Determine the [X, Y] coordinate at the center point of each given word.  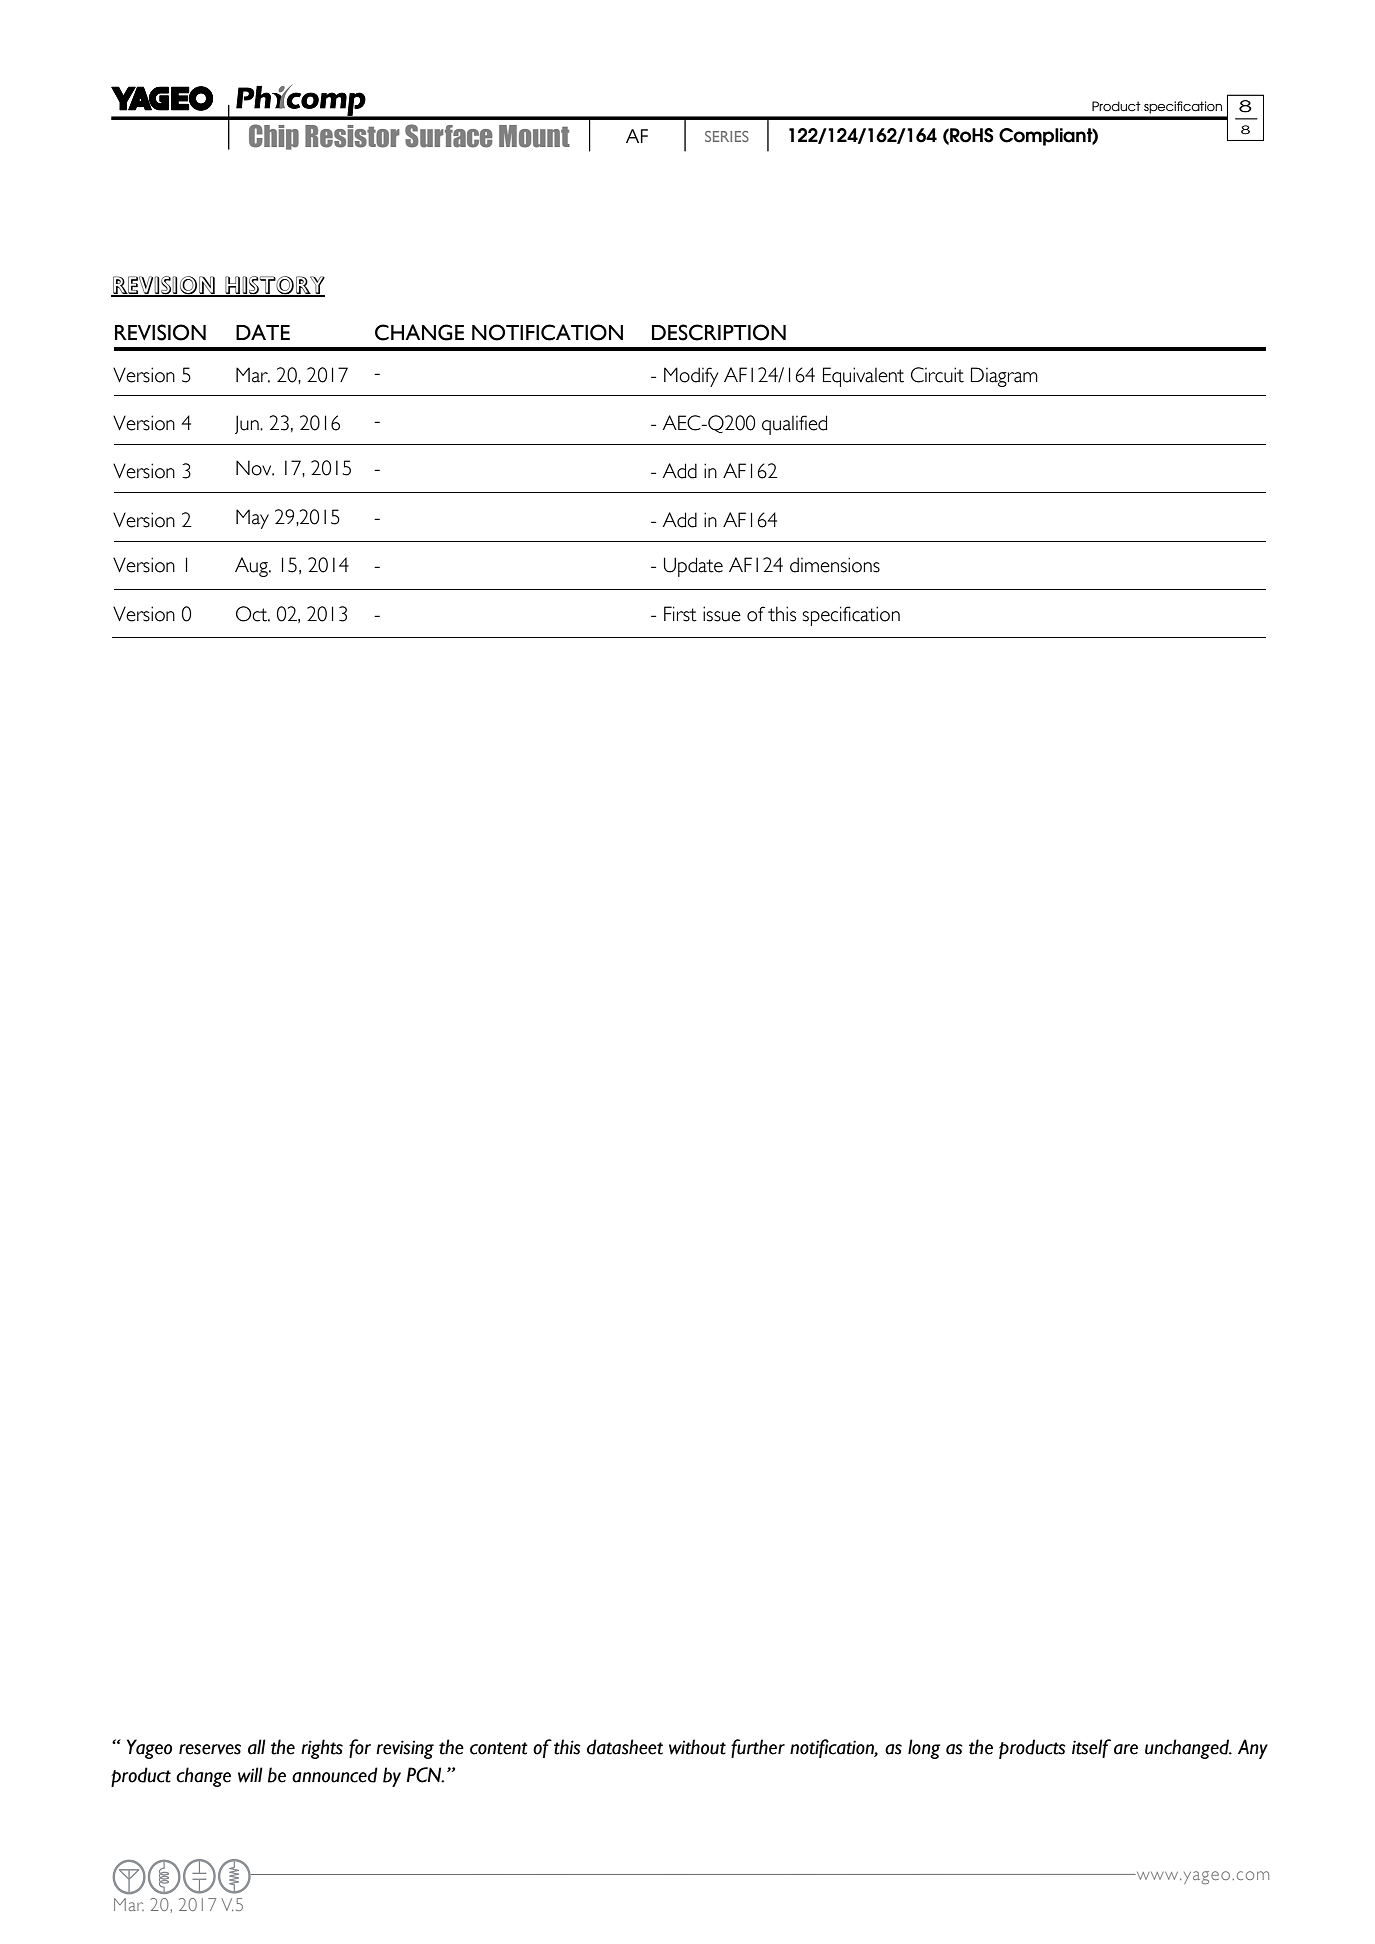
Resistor [352, 136]
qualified [794, 425]
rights [322, 1749]
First [680, 614]
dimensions [835, 565]
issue [722, 614]
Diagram [1004, 377]
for [360, 1748]
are [1126, 1749]
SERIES [727, 136]
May [252, 519]
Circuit [937, 375]
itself [1091, 1748]
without [697, 1747]
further [758, 1748]
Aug [252, 567]
